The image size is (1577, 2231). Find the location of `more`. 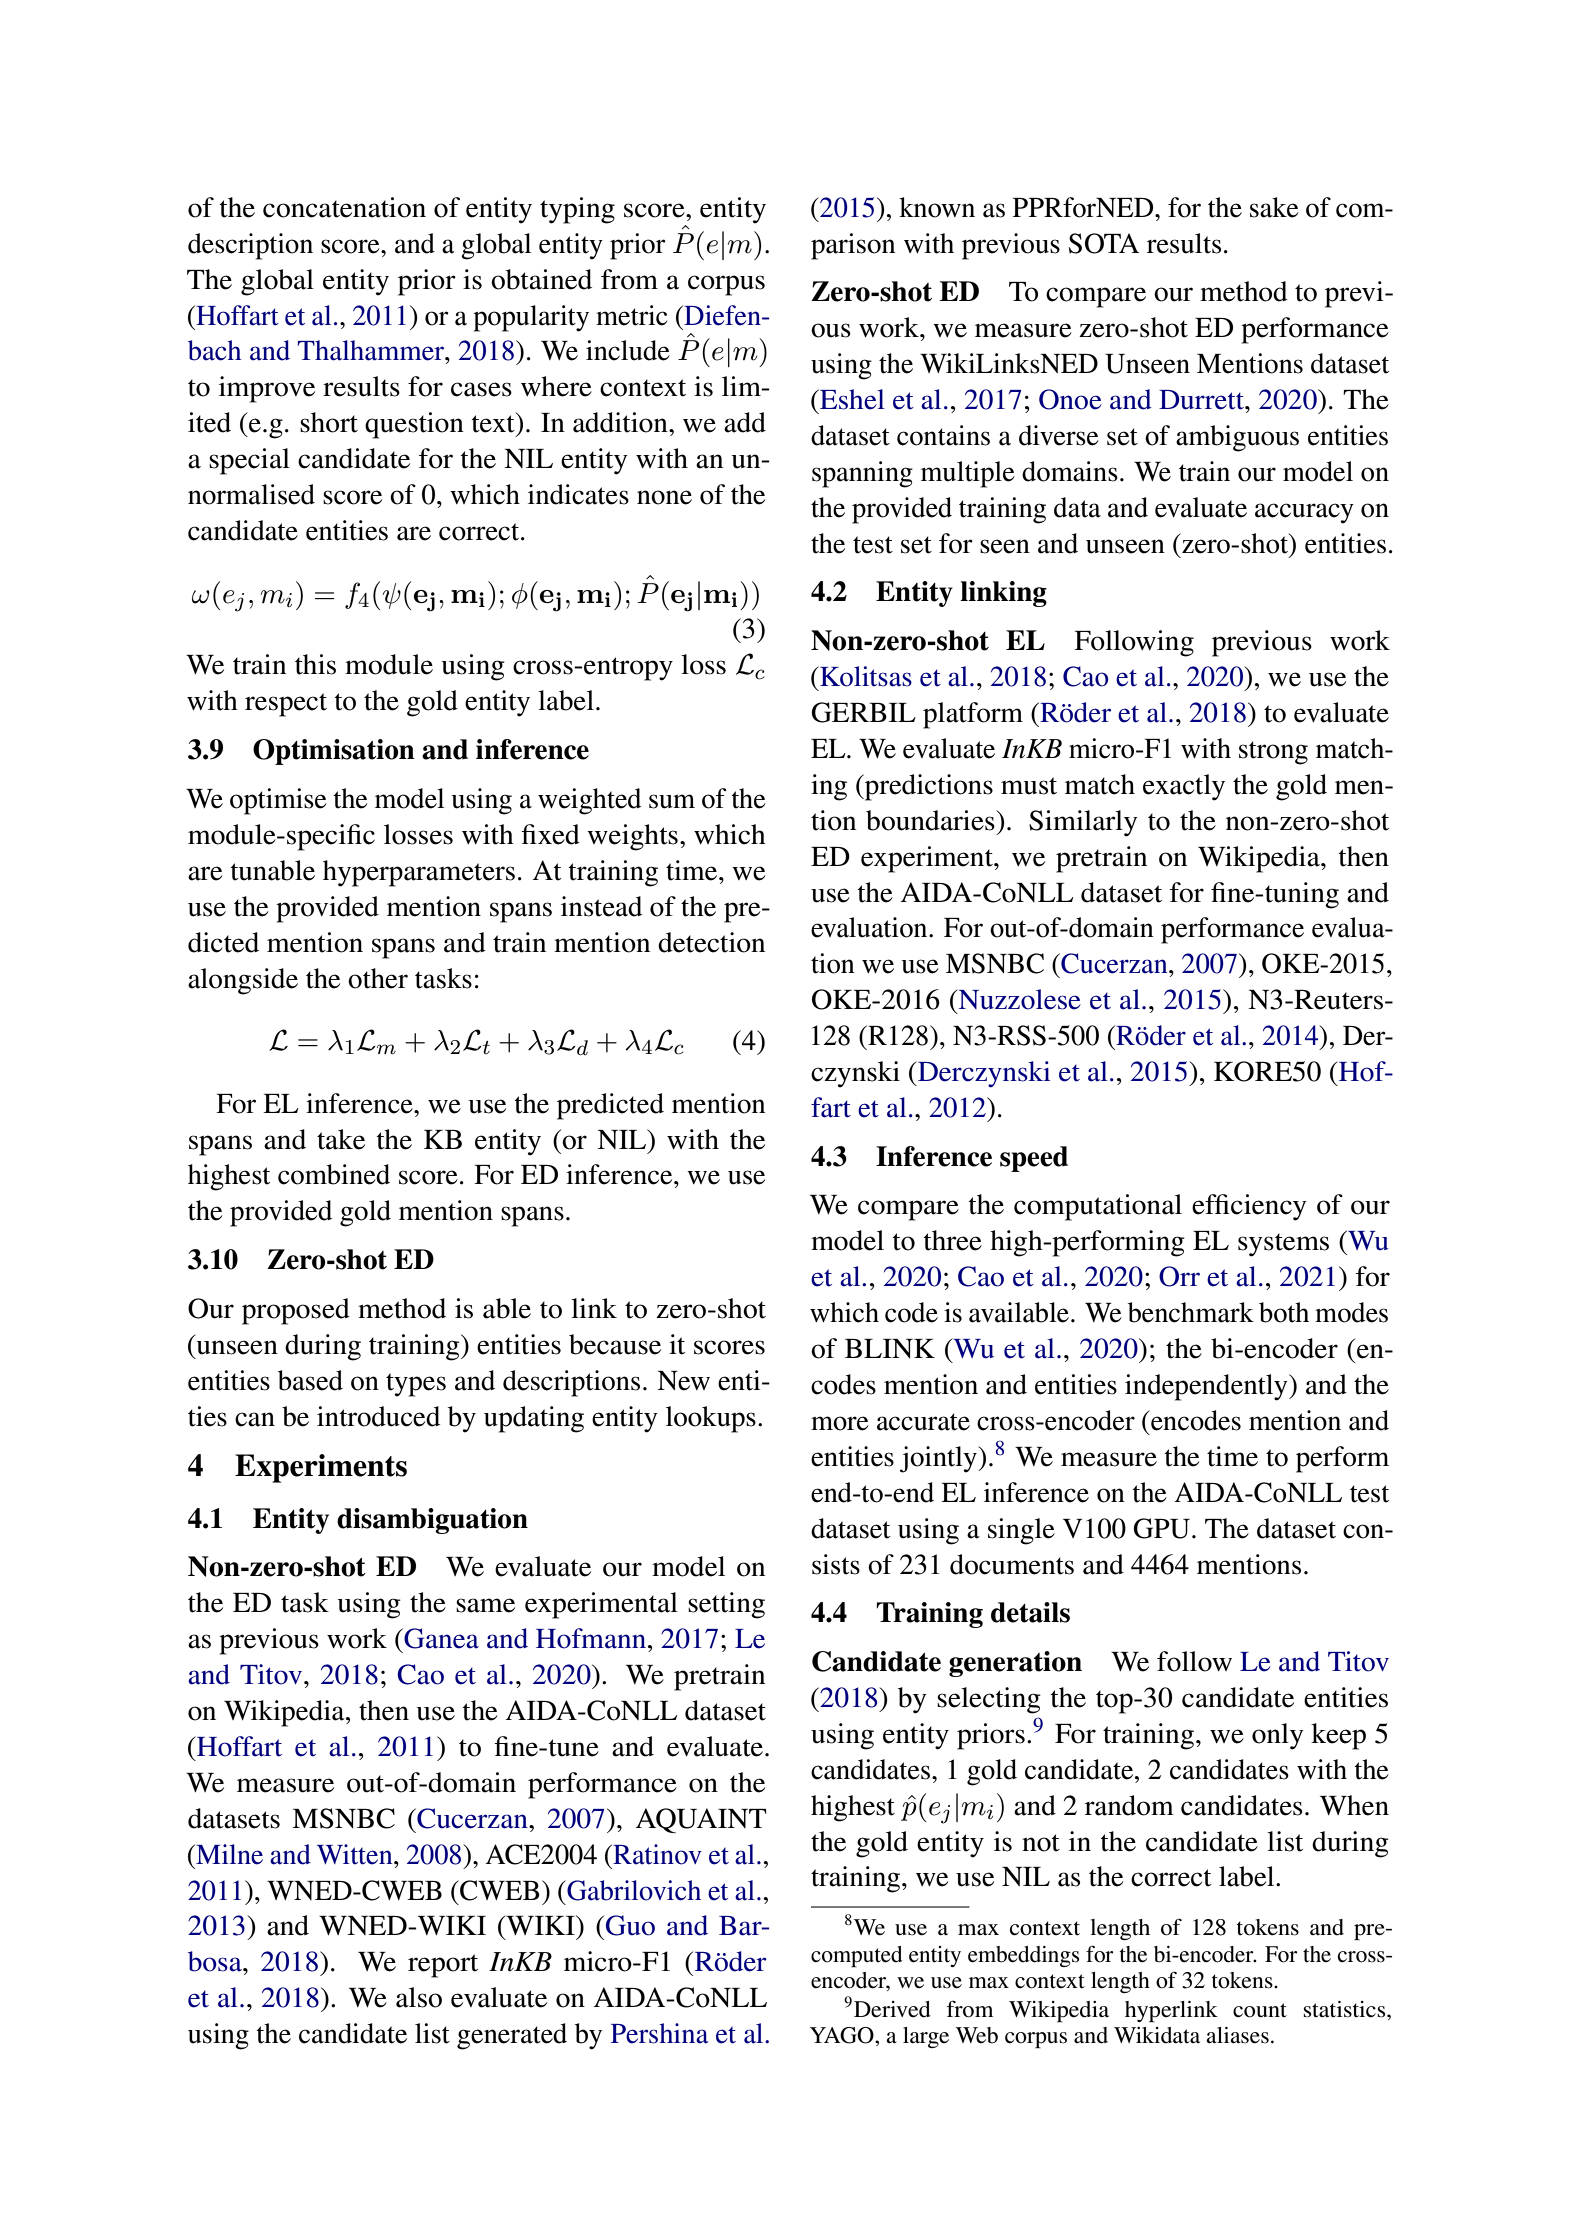

more is located at coordinates (840, 1423).
